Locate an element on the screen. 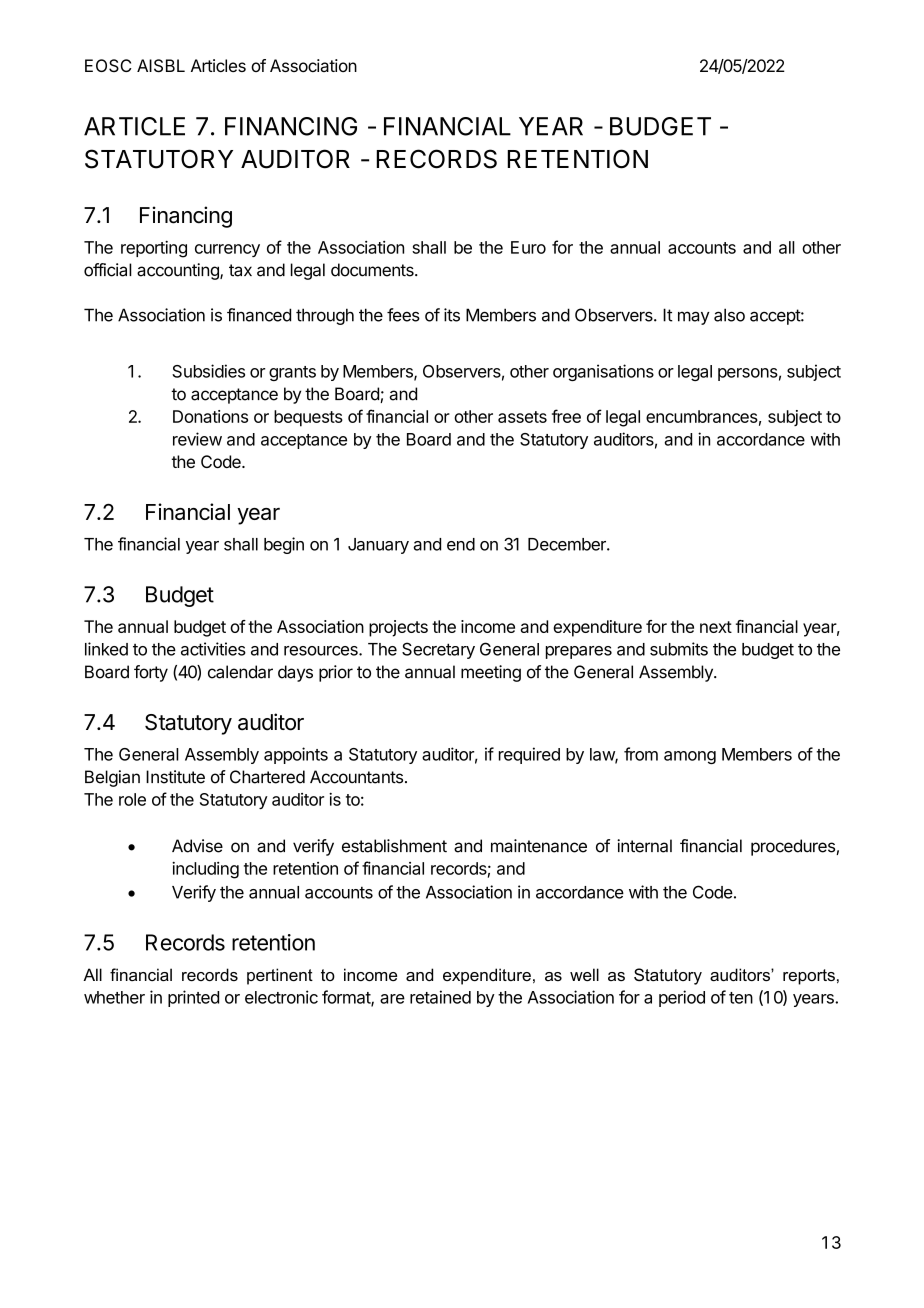 This screenshot has width=924, height=1308. Institute is located at coordinates (175, 777).
